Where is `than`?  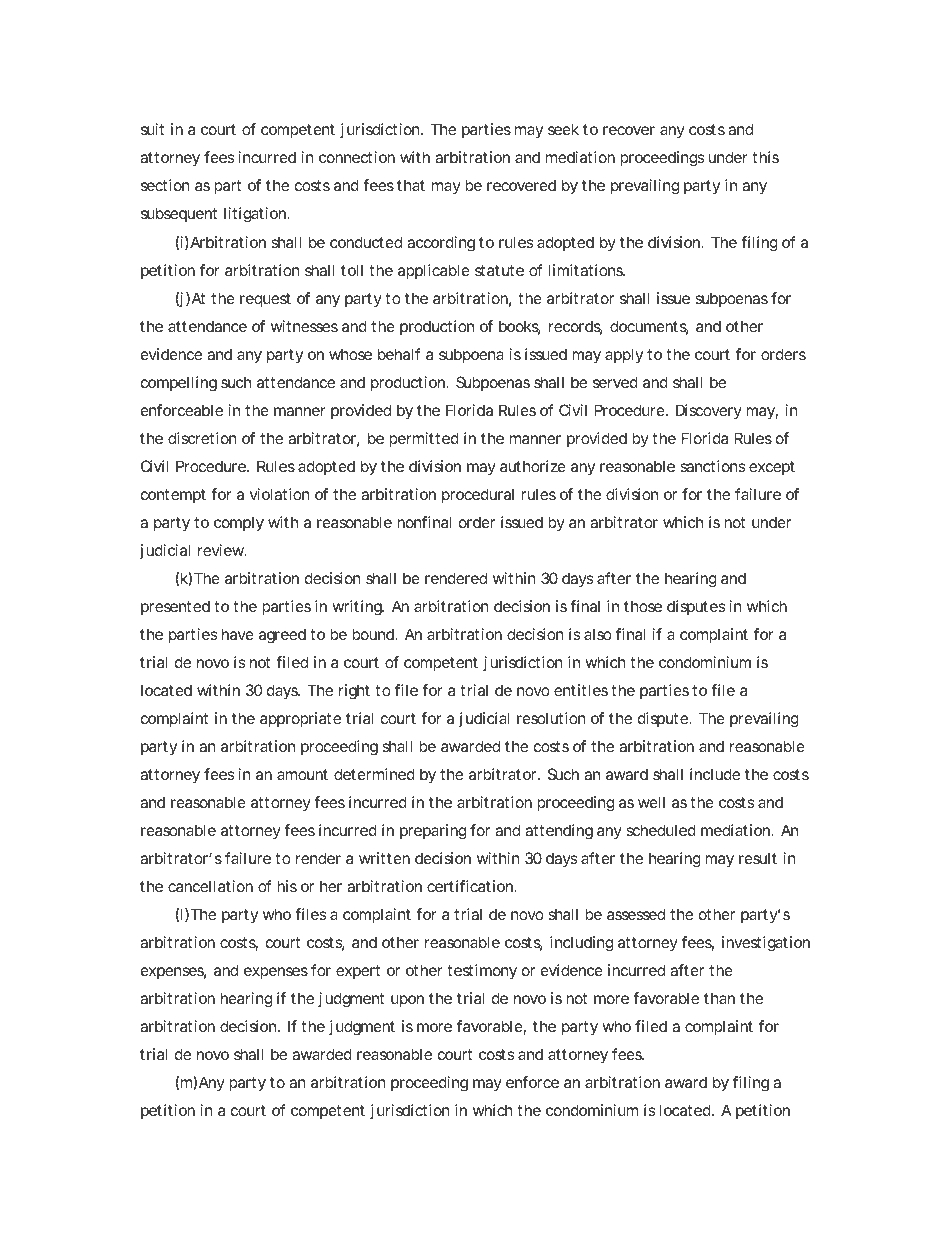
than is located at coordinates (719, 998).
